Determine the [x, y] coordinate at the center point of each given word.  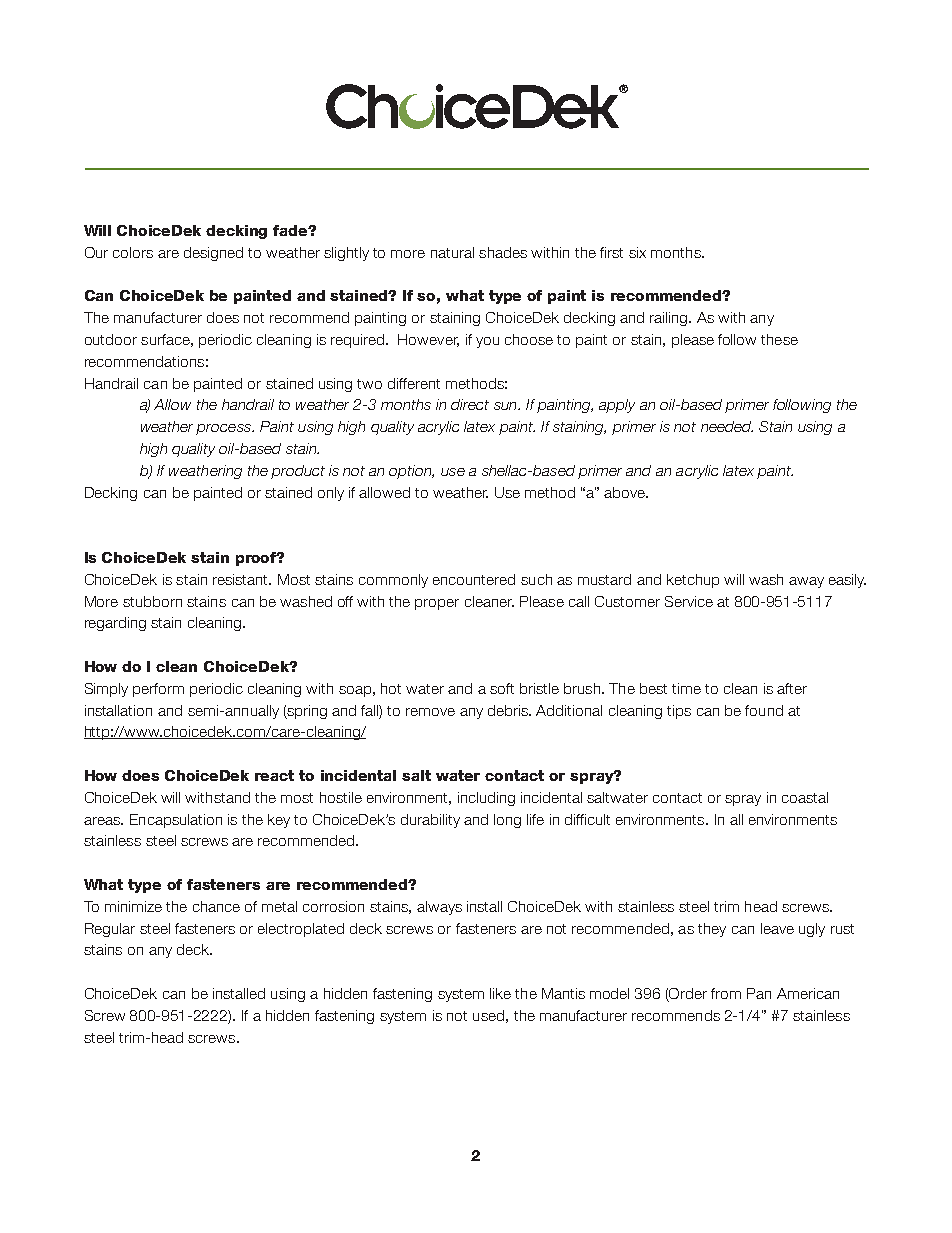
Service [689, 601]
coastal [805, 797]
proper [437, 604]
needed [727, 426]
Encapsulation [176, 821]
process [224, 429]
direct [470, 404]
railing [670, 319]
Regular [110, 930]
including [486, 799]
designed [213, 254]
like [500, 993]
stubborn [152, 601]
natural [452, 252]
